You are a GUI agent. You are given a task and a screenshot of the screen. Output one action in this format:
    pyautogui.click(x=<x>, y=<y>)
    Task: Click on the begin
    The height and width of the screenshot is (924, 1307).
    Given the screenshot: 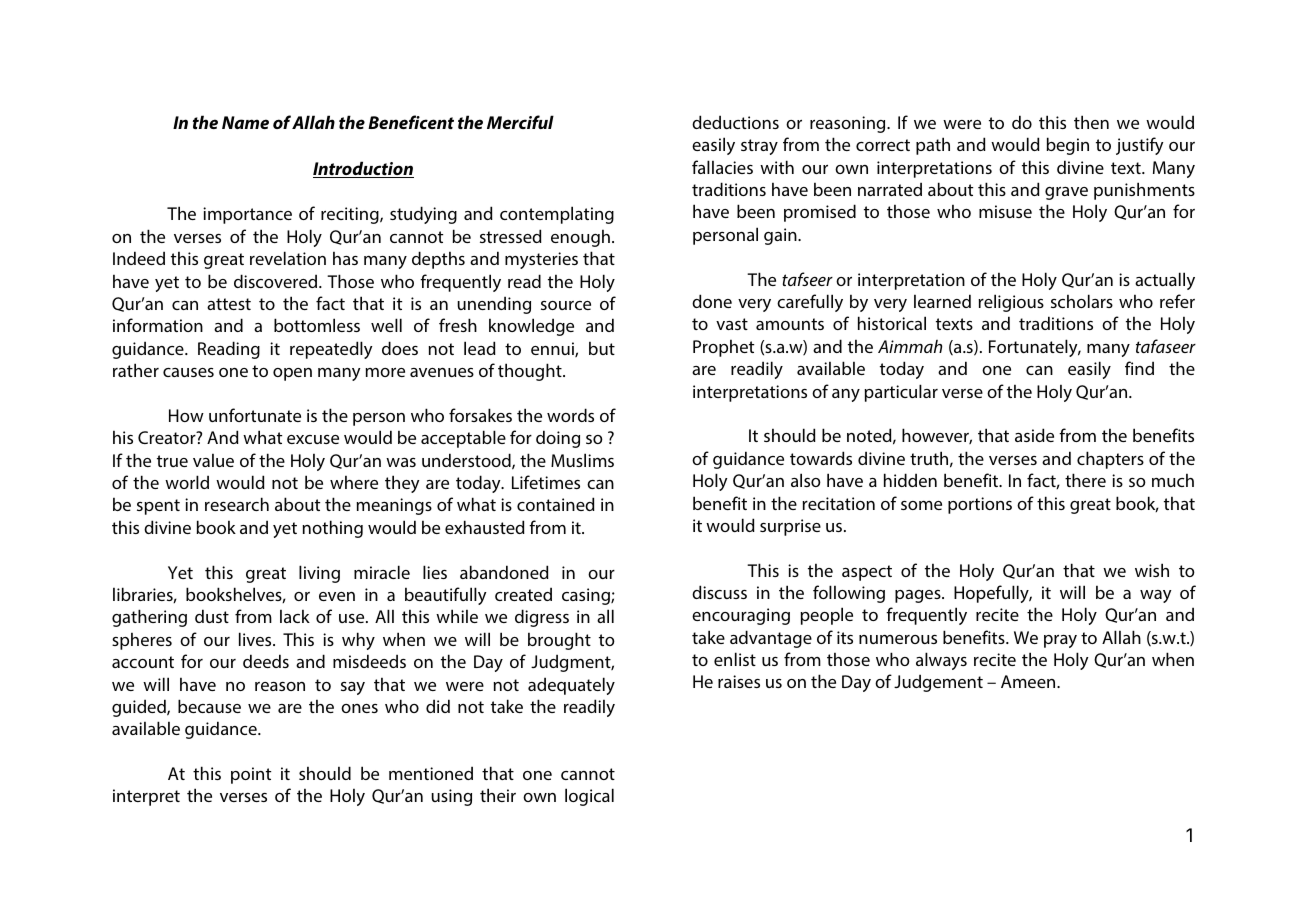 What is the action you would take?
    pyautogui.click(x=1067, y=146)
